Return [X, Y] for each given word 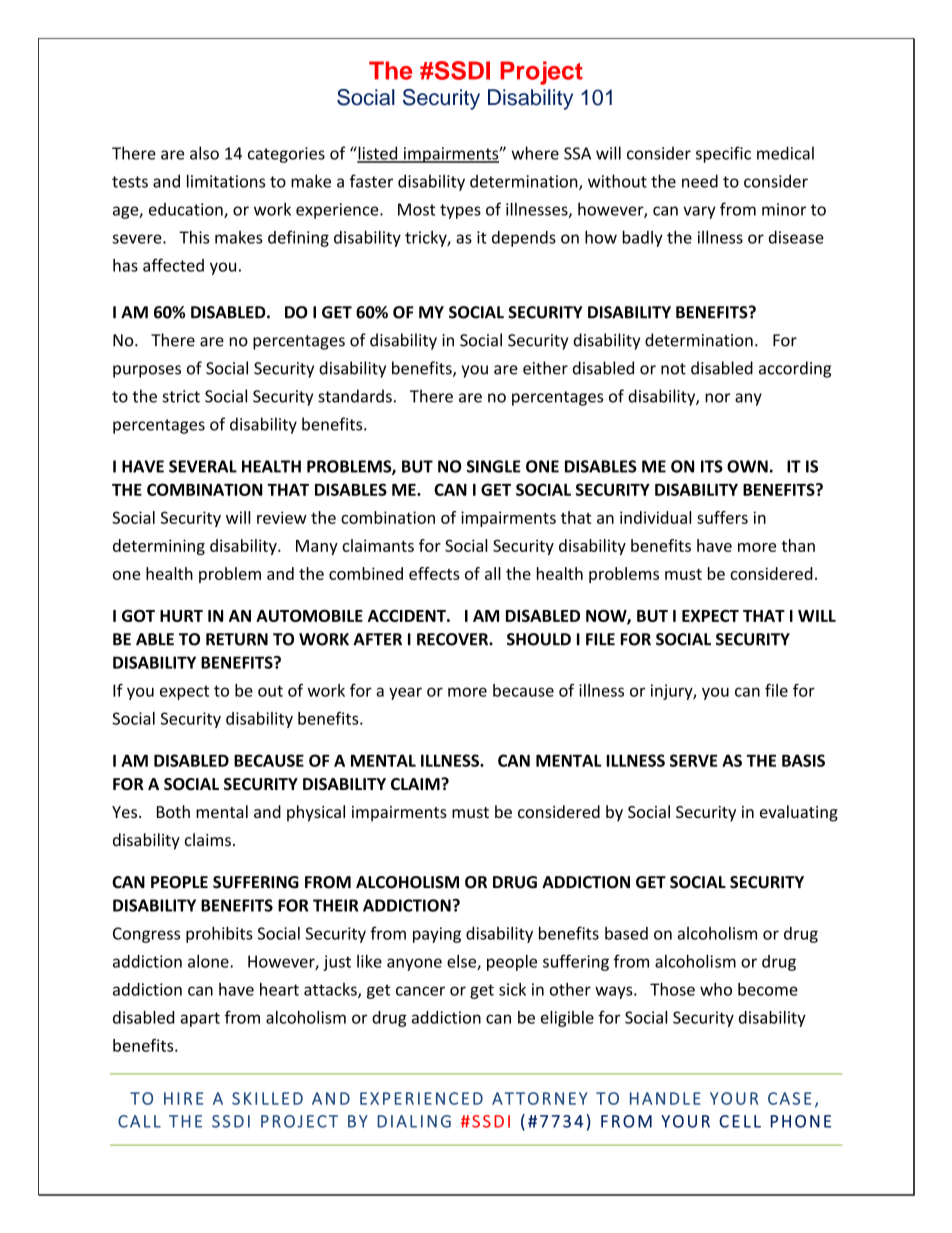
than [798, 545]
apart [200, 1019]
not [673, 369]
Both [173, 811]
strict [181, 396]
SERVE [693, 760]
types [460, 211]
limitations [226, 181]
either [545, 368]
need [700, 181]
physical [316, 813]
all [493, 573]
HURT [181, 616]
